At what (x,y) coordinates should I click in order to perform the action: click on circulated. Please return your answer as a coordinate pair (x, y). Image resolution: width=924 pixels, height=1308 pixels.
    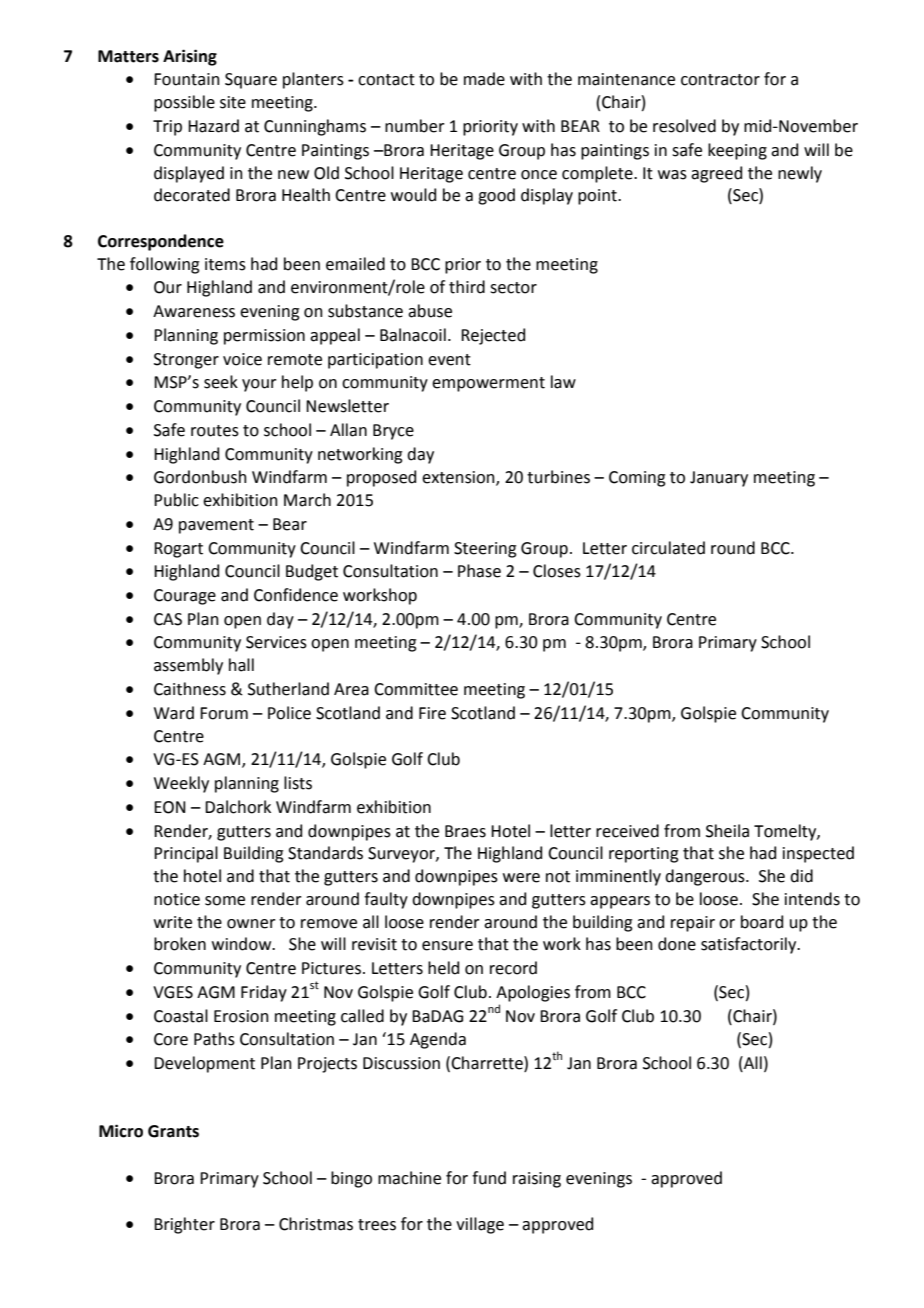
    Looking at the image, I should click on (668, 548).
